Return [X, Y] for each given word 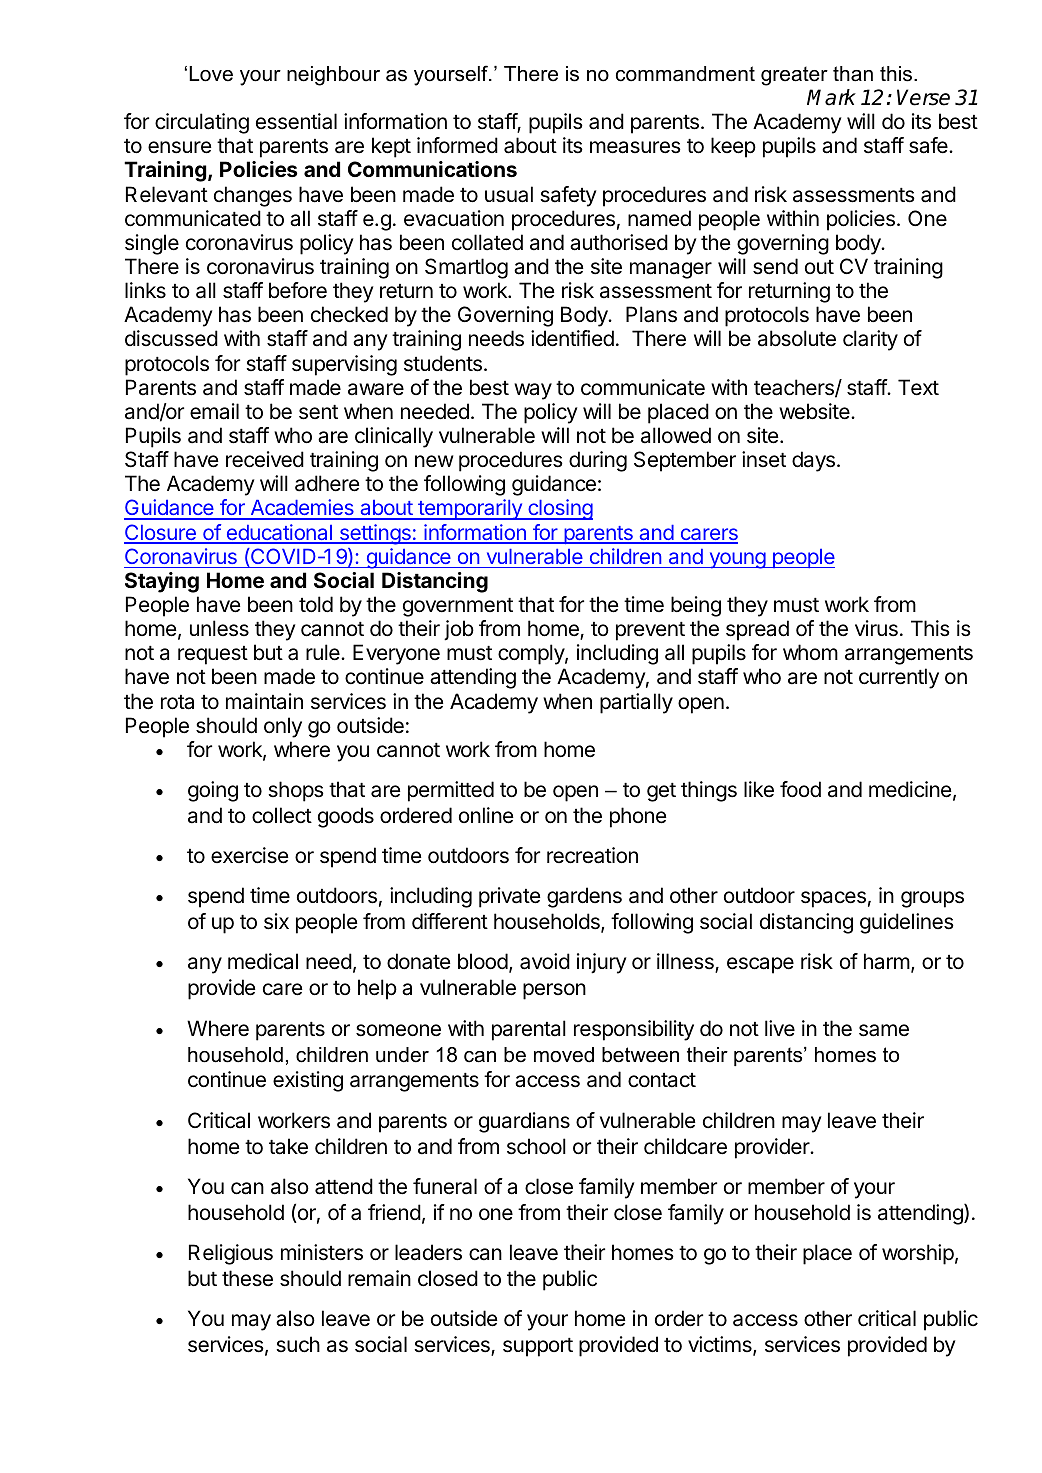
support [538, 1347]
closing [559, 509]
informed [457, 145]
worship [918, 1254]
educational [279, 533]
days [813, 461]
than [853, 74]
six [276, 921]
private [510, 897]
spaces [833, 899]
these [247, 1278]
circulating [202, 123]
